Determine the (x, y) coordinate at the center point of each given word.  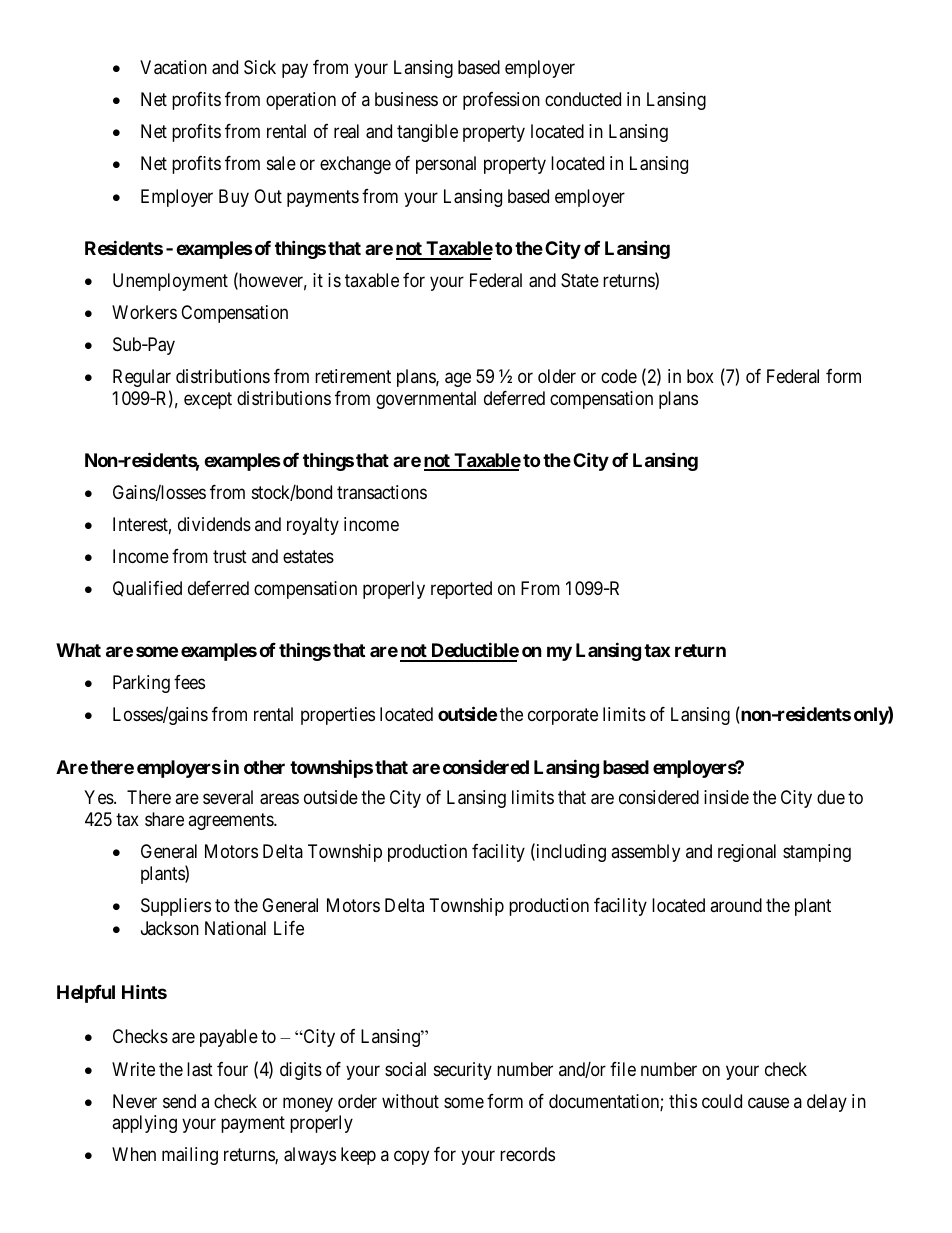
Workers (144, 312)
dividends (214, 524)
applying (144, 1124)
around (736, 905)
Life (289, 928)
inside (726, 797)
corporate (563, 717)
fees (189, 682)
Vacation (173, 67)
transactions (382, 492)
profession (501, 101)
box (700, 376)
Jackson (170, 928)
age (458, 380)
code (619, 376)
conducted (583, 99)
